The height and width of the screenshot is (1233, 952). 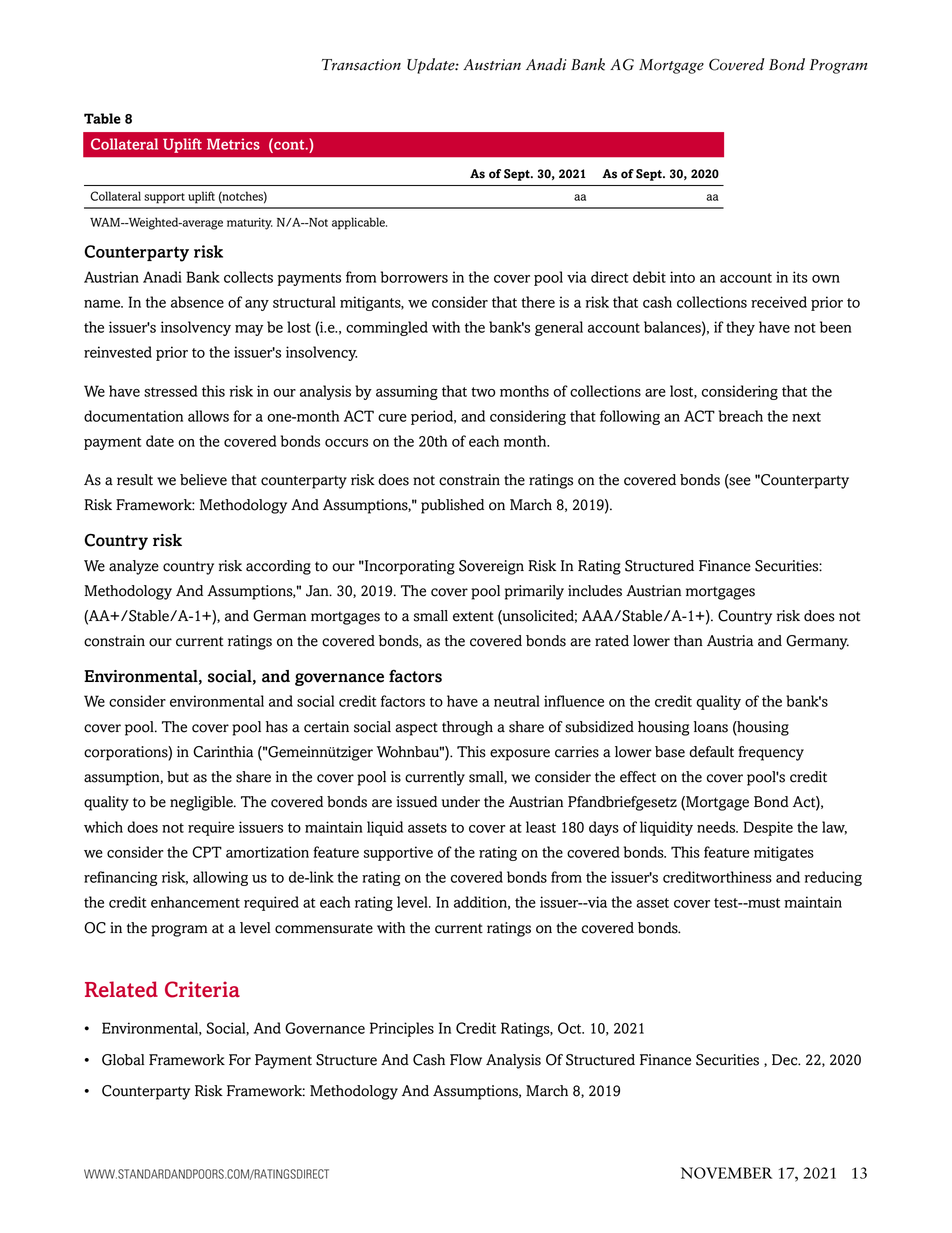 What do you see at coordinates (123, 1060) in the screenshot?
I see `Global` at bounding box center [123, 1060].
